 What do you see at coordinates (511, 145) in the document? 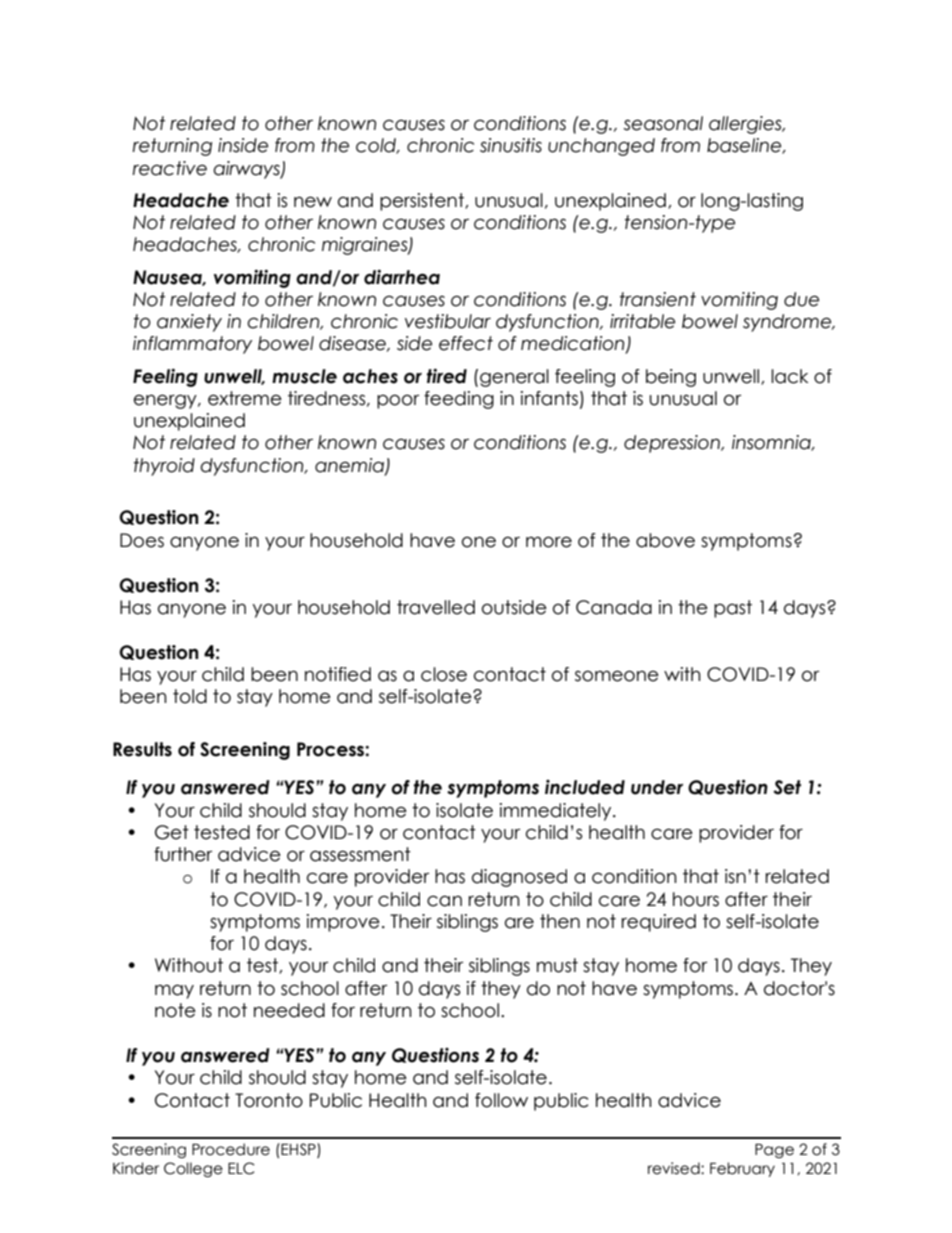
I see `sinusitis` at bounding box center [511, 145].
